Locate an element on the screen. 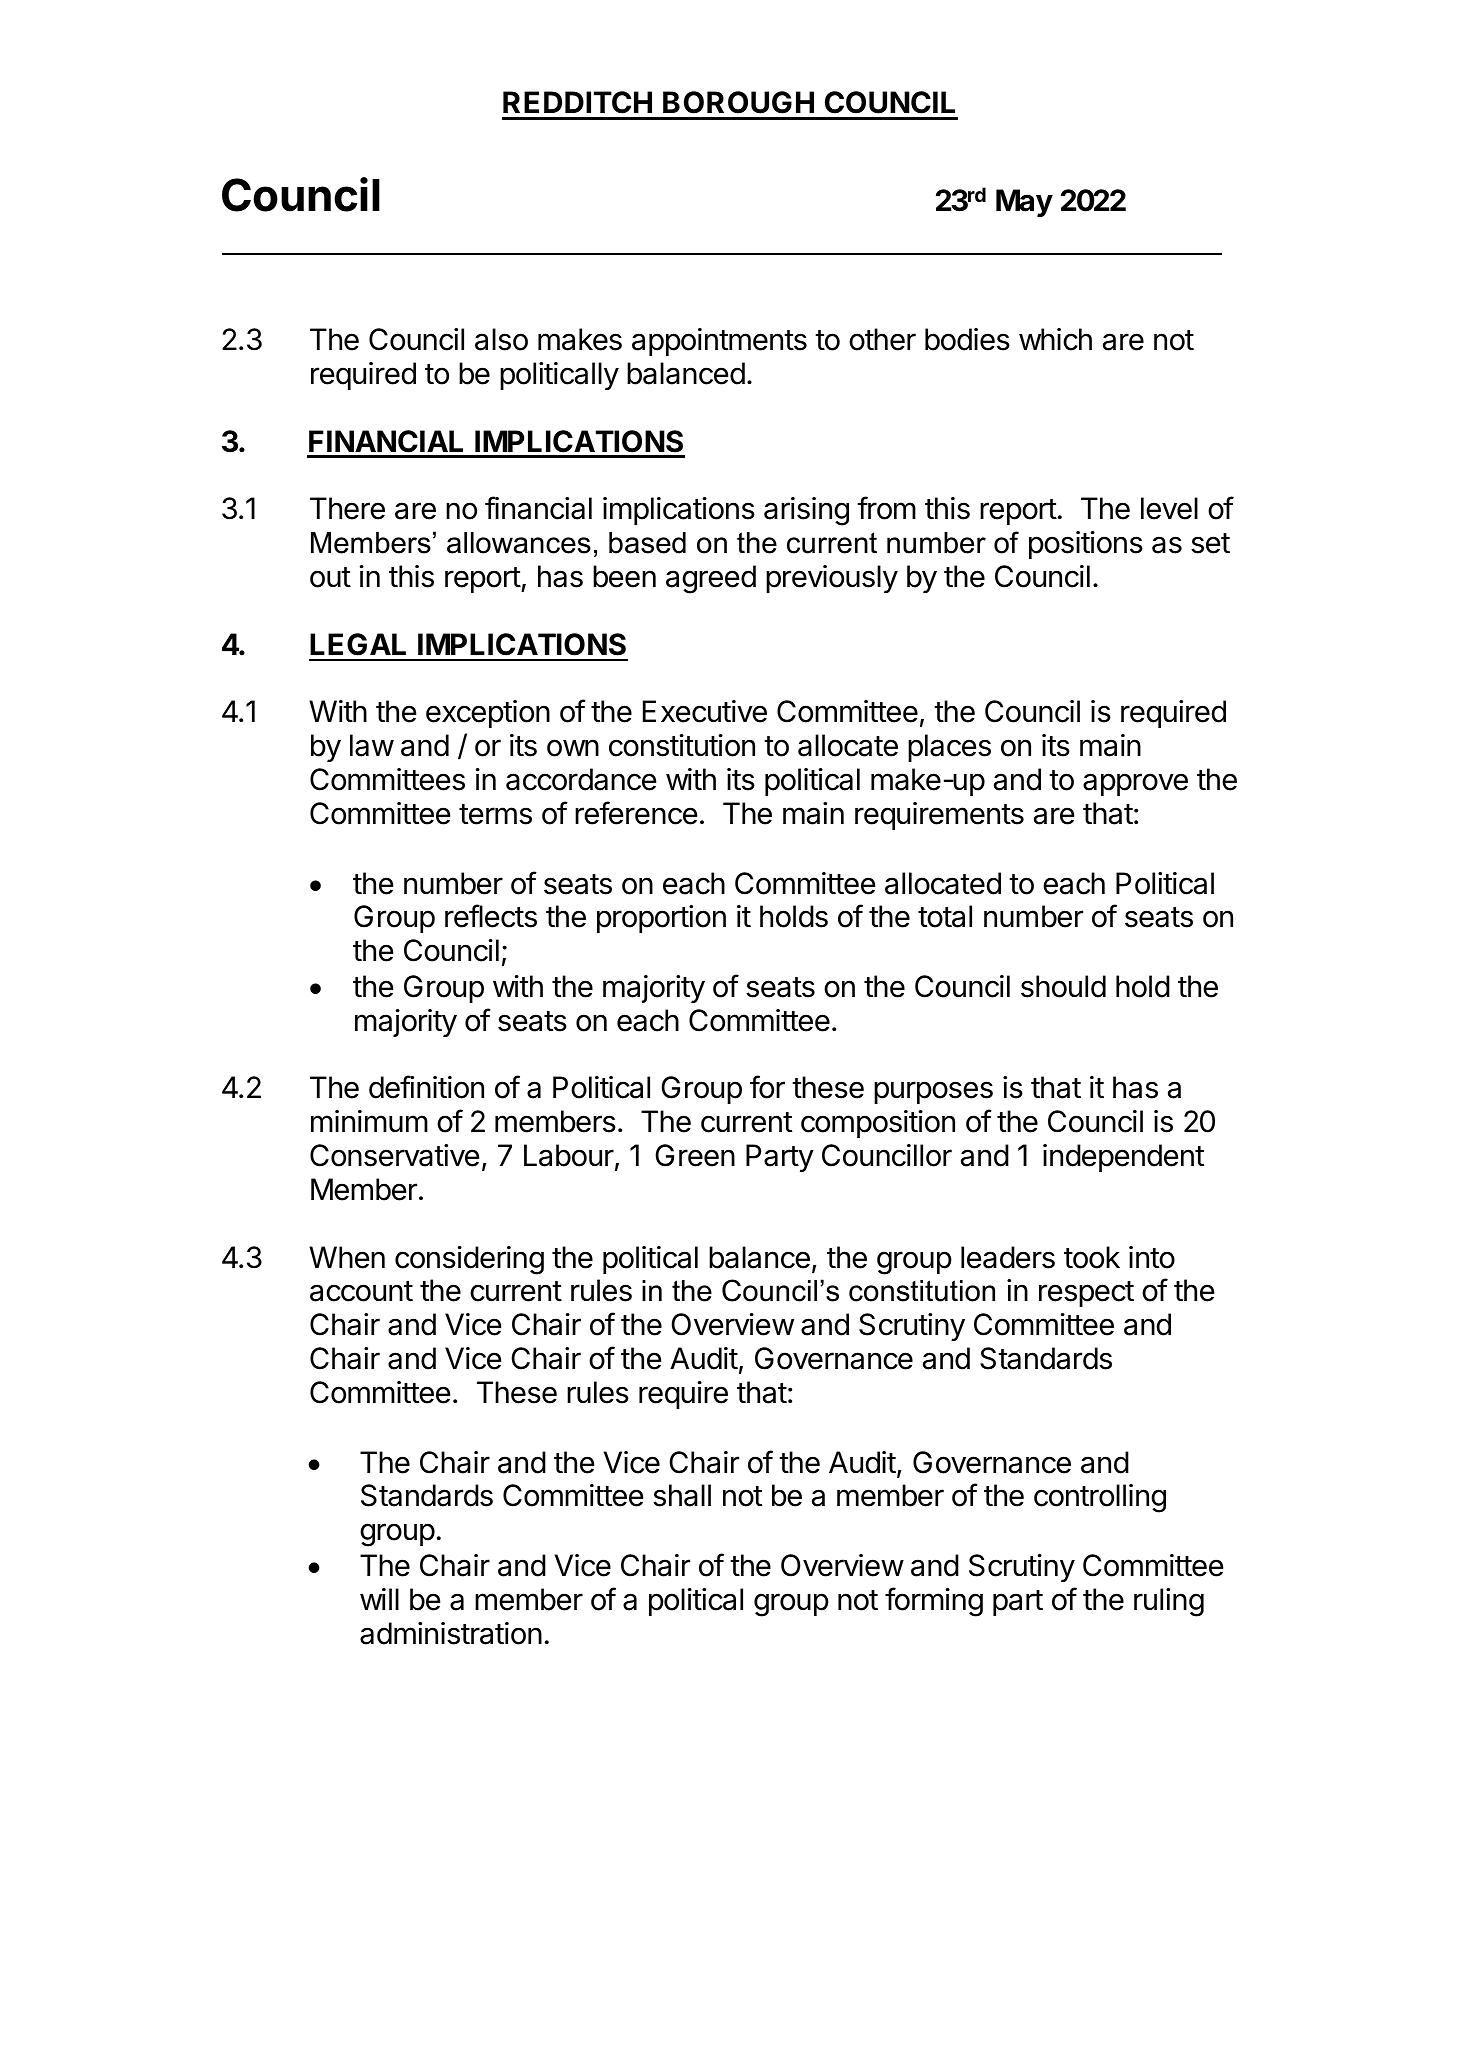 This screenshot has height=2064, width=1459. approve is located at coordinates (1135, 784).
